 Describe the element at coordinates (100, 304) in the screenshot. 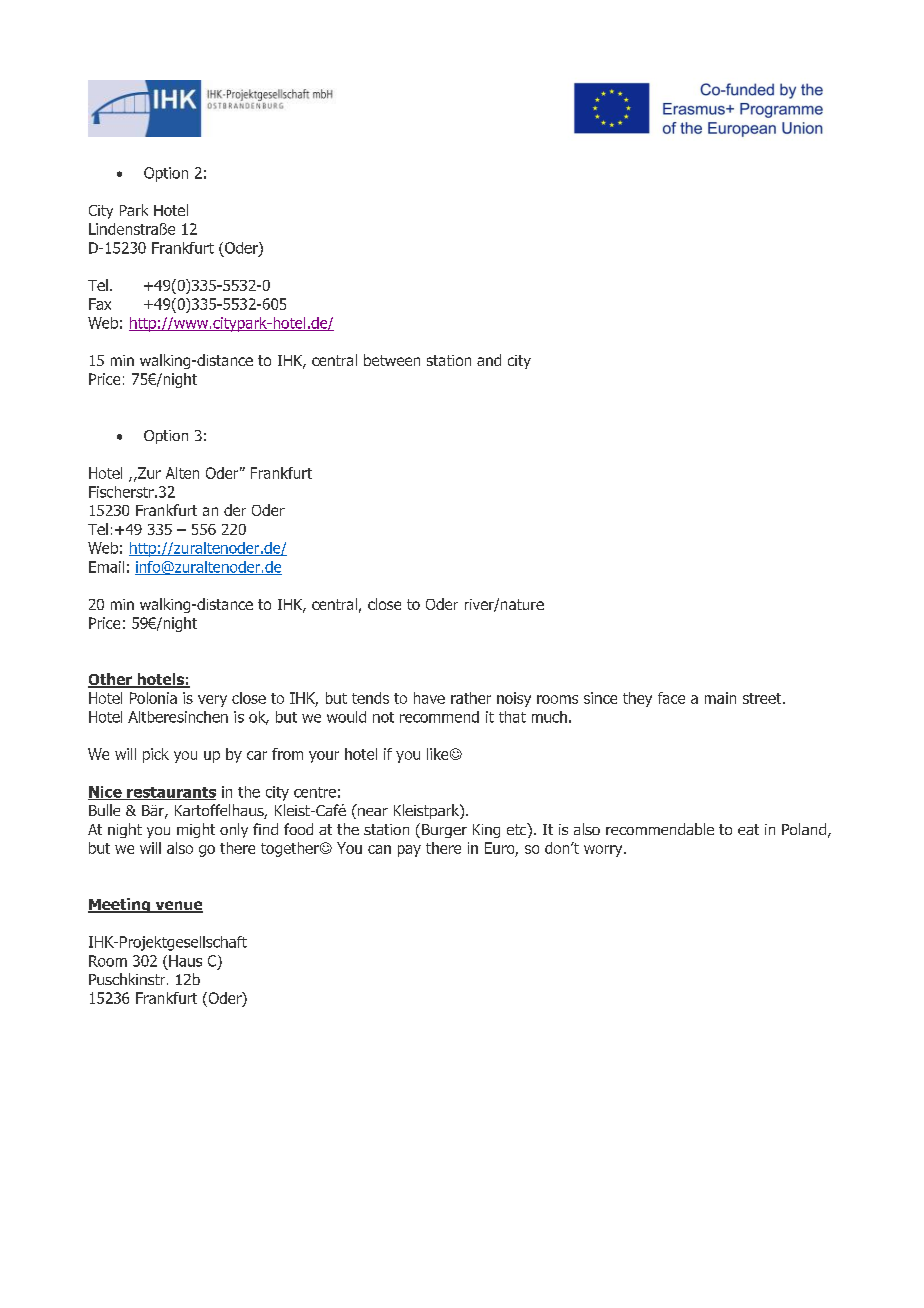

I see `Fax` at that location.
